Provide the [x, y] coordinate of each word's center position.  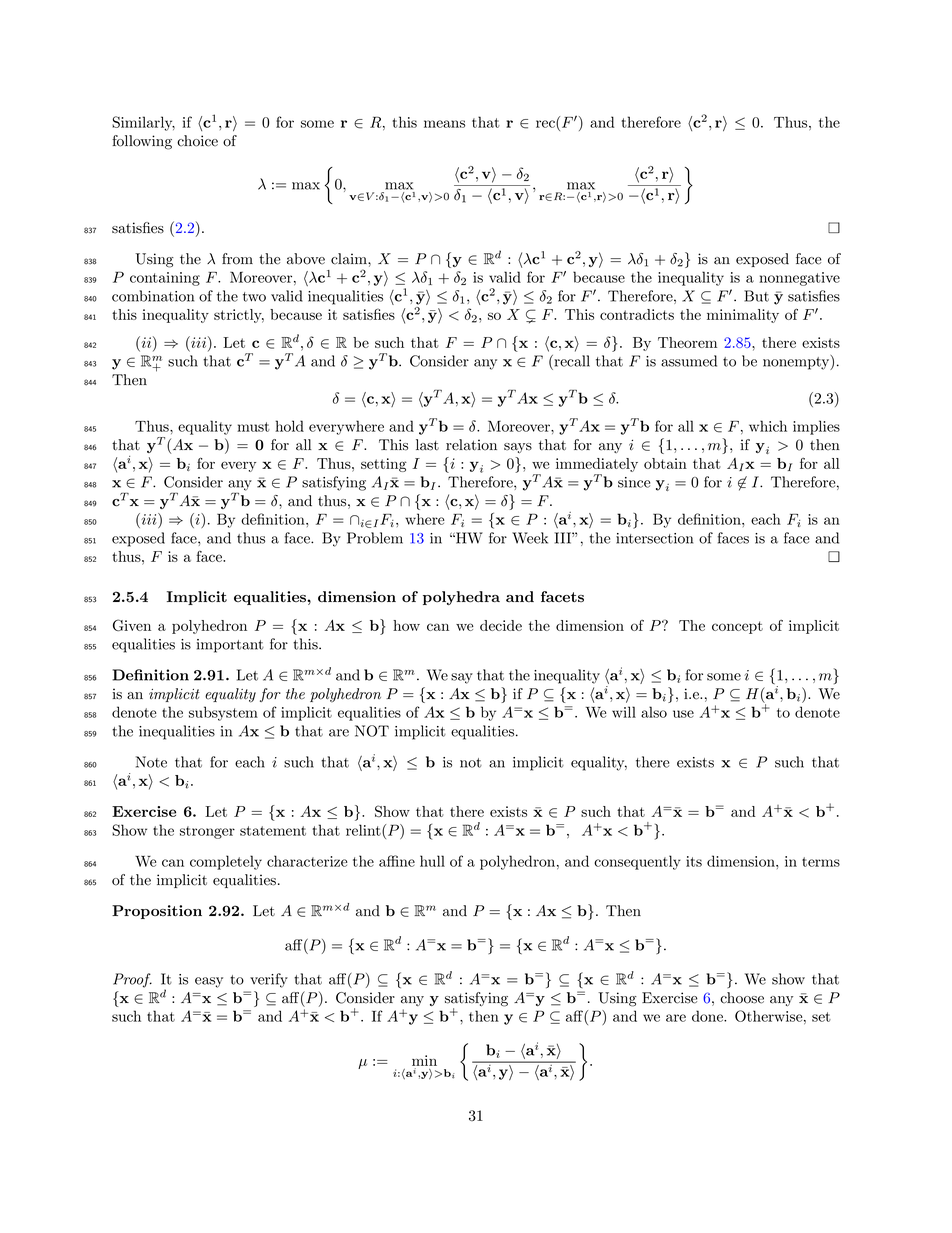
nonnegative [799, 279]
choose [742, 998]
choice [197, 141]
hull [432, 861]
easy [209, 982]
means [444, 124]
